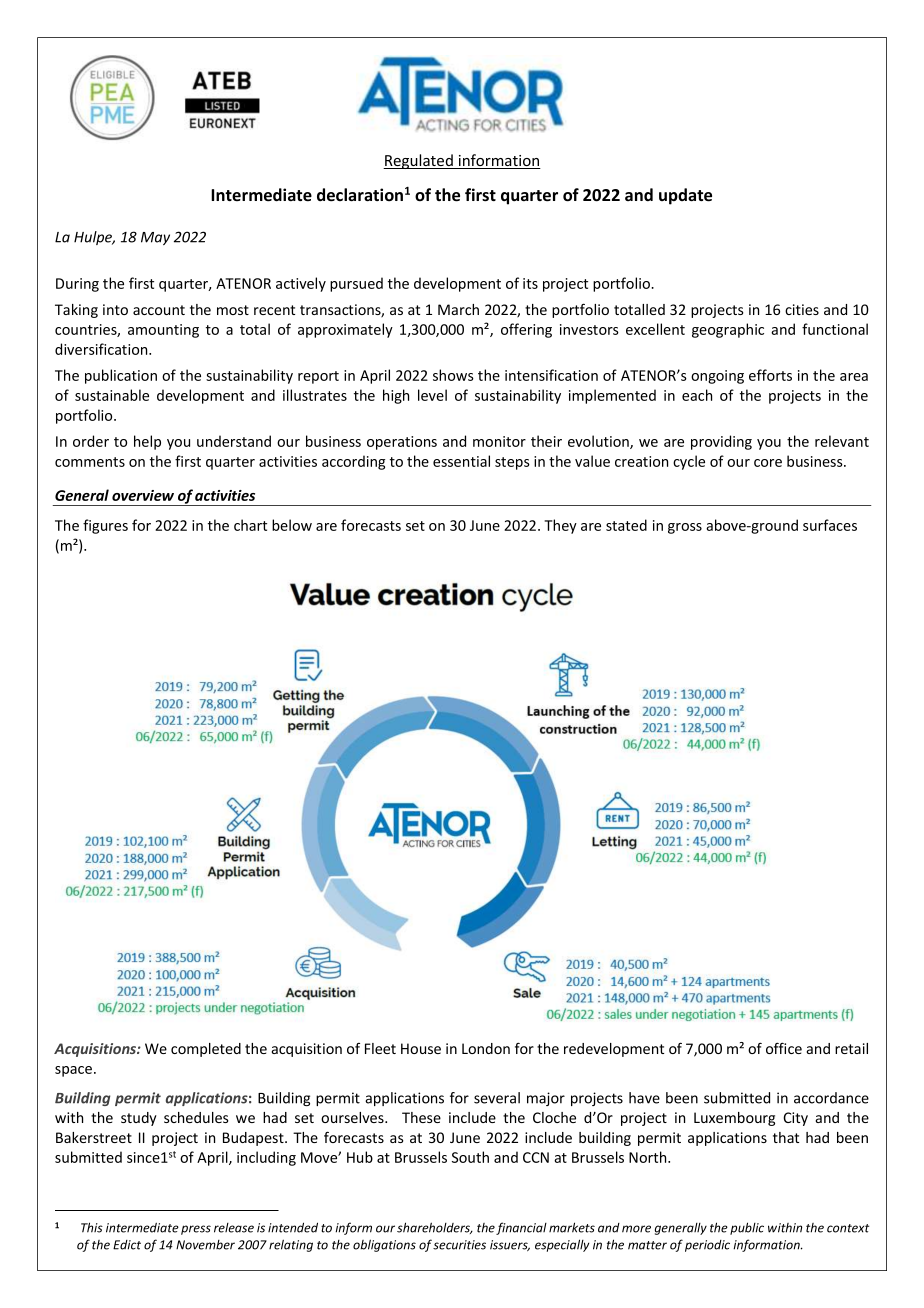  Describe the element at coordinates (143, 495) in the document. I see `overview` at that location.
